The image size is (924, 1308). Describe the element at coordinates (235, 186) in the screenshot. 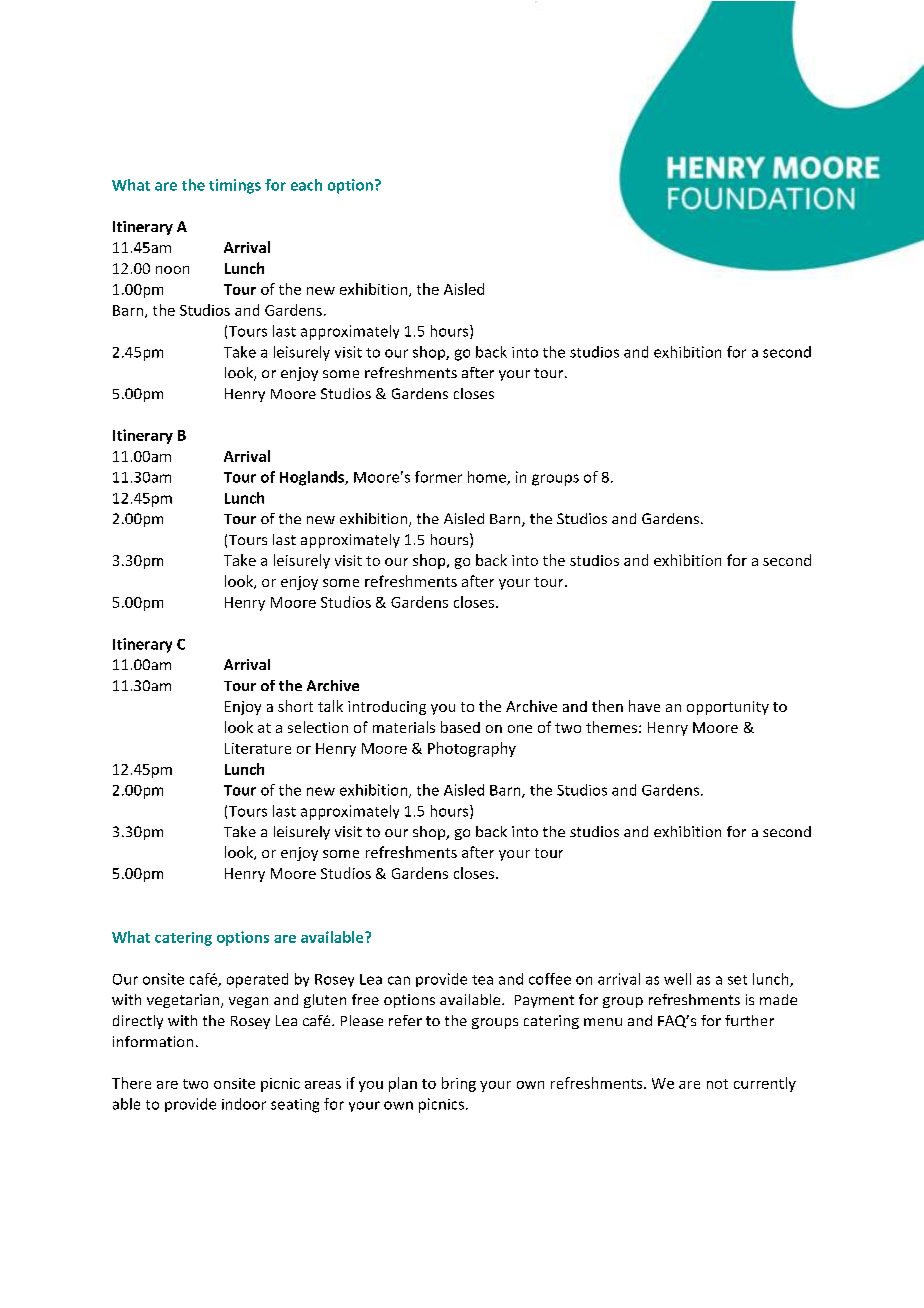

I see `timings` at that location.
